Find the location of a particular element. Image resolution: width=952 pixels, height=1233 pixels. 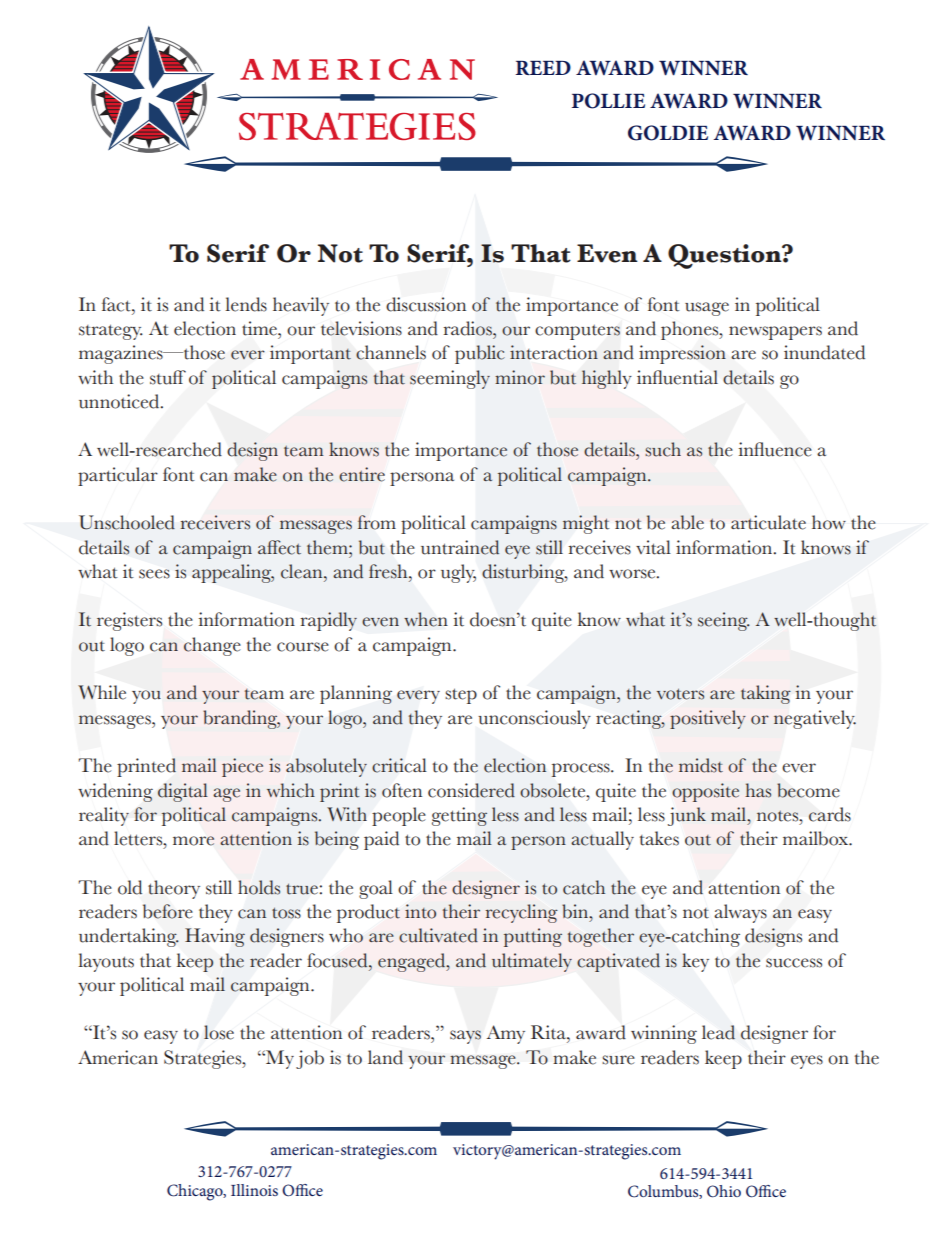

REED is located at coordinates (543, 68).
